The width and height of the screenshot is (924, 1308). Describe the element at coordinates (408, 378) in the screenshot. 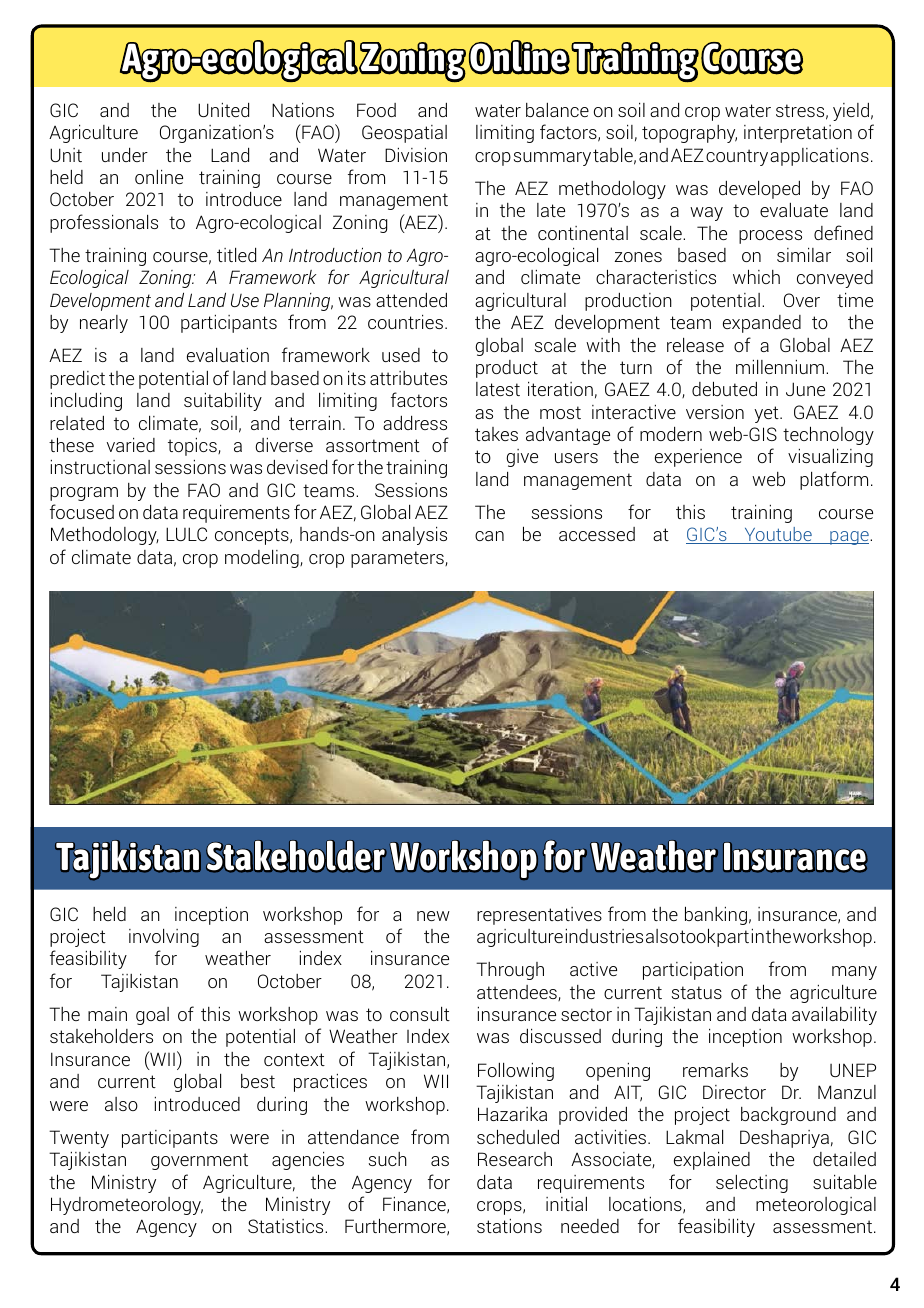

I see `attributes` at that location.
